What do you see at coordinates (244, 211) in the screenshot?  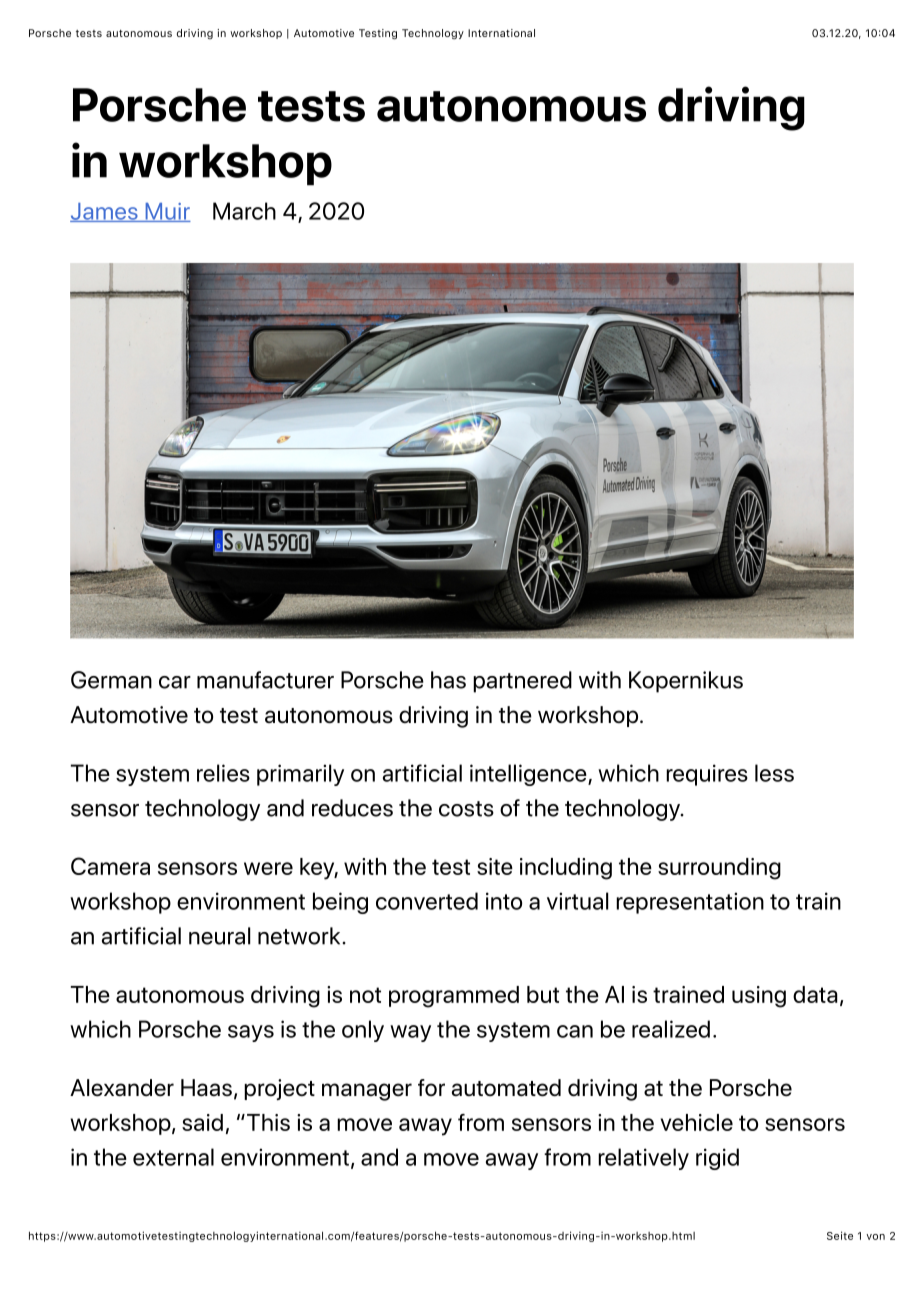 I see `March` at bounding box center [244, 211].
